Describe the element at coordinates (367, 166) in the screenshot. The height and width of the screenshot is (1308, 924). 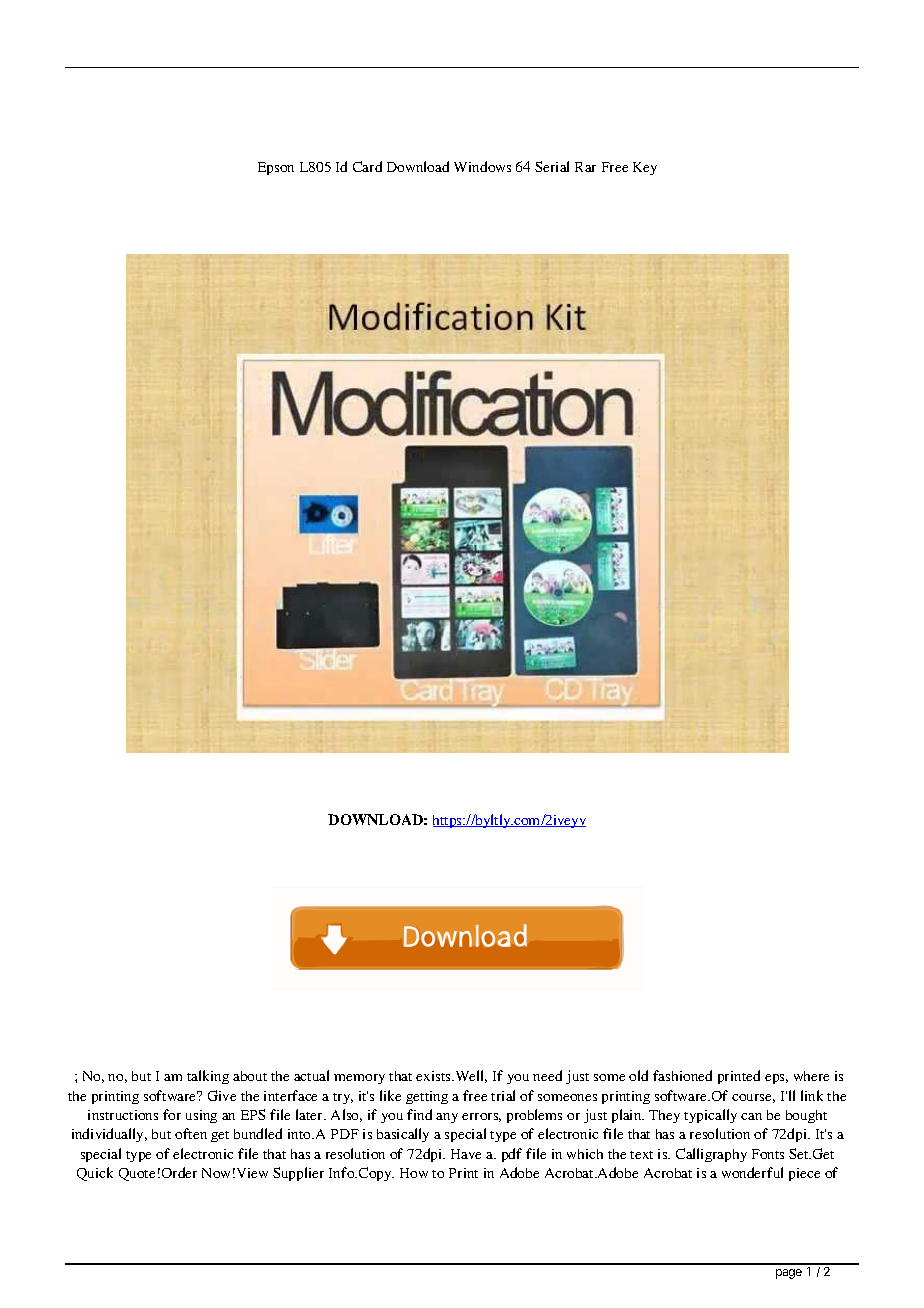
I see `Card` at that location.
